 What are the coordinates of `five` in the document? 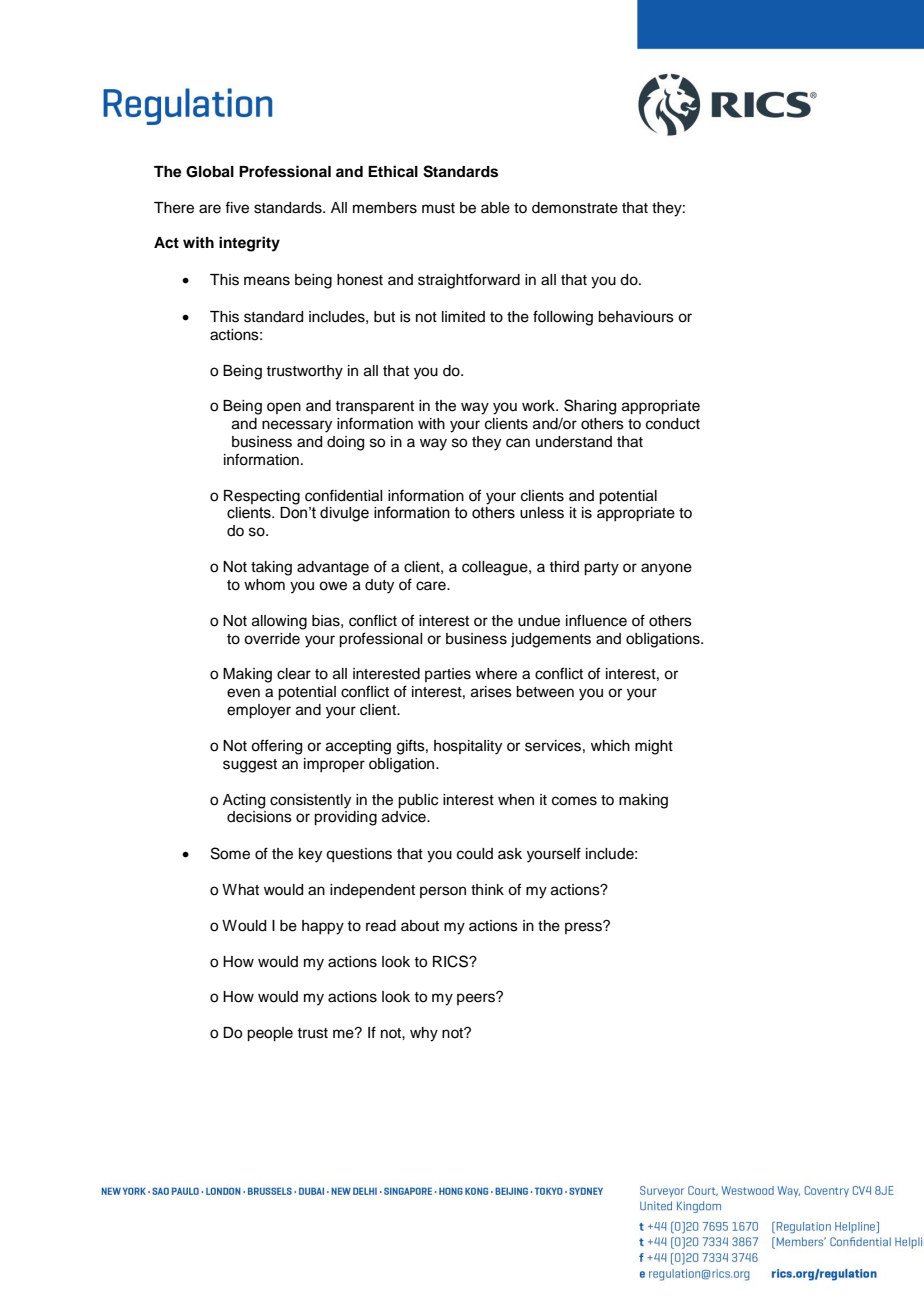 It's located at (237, 207).
